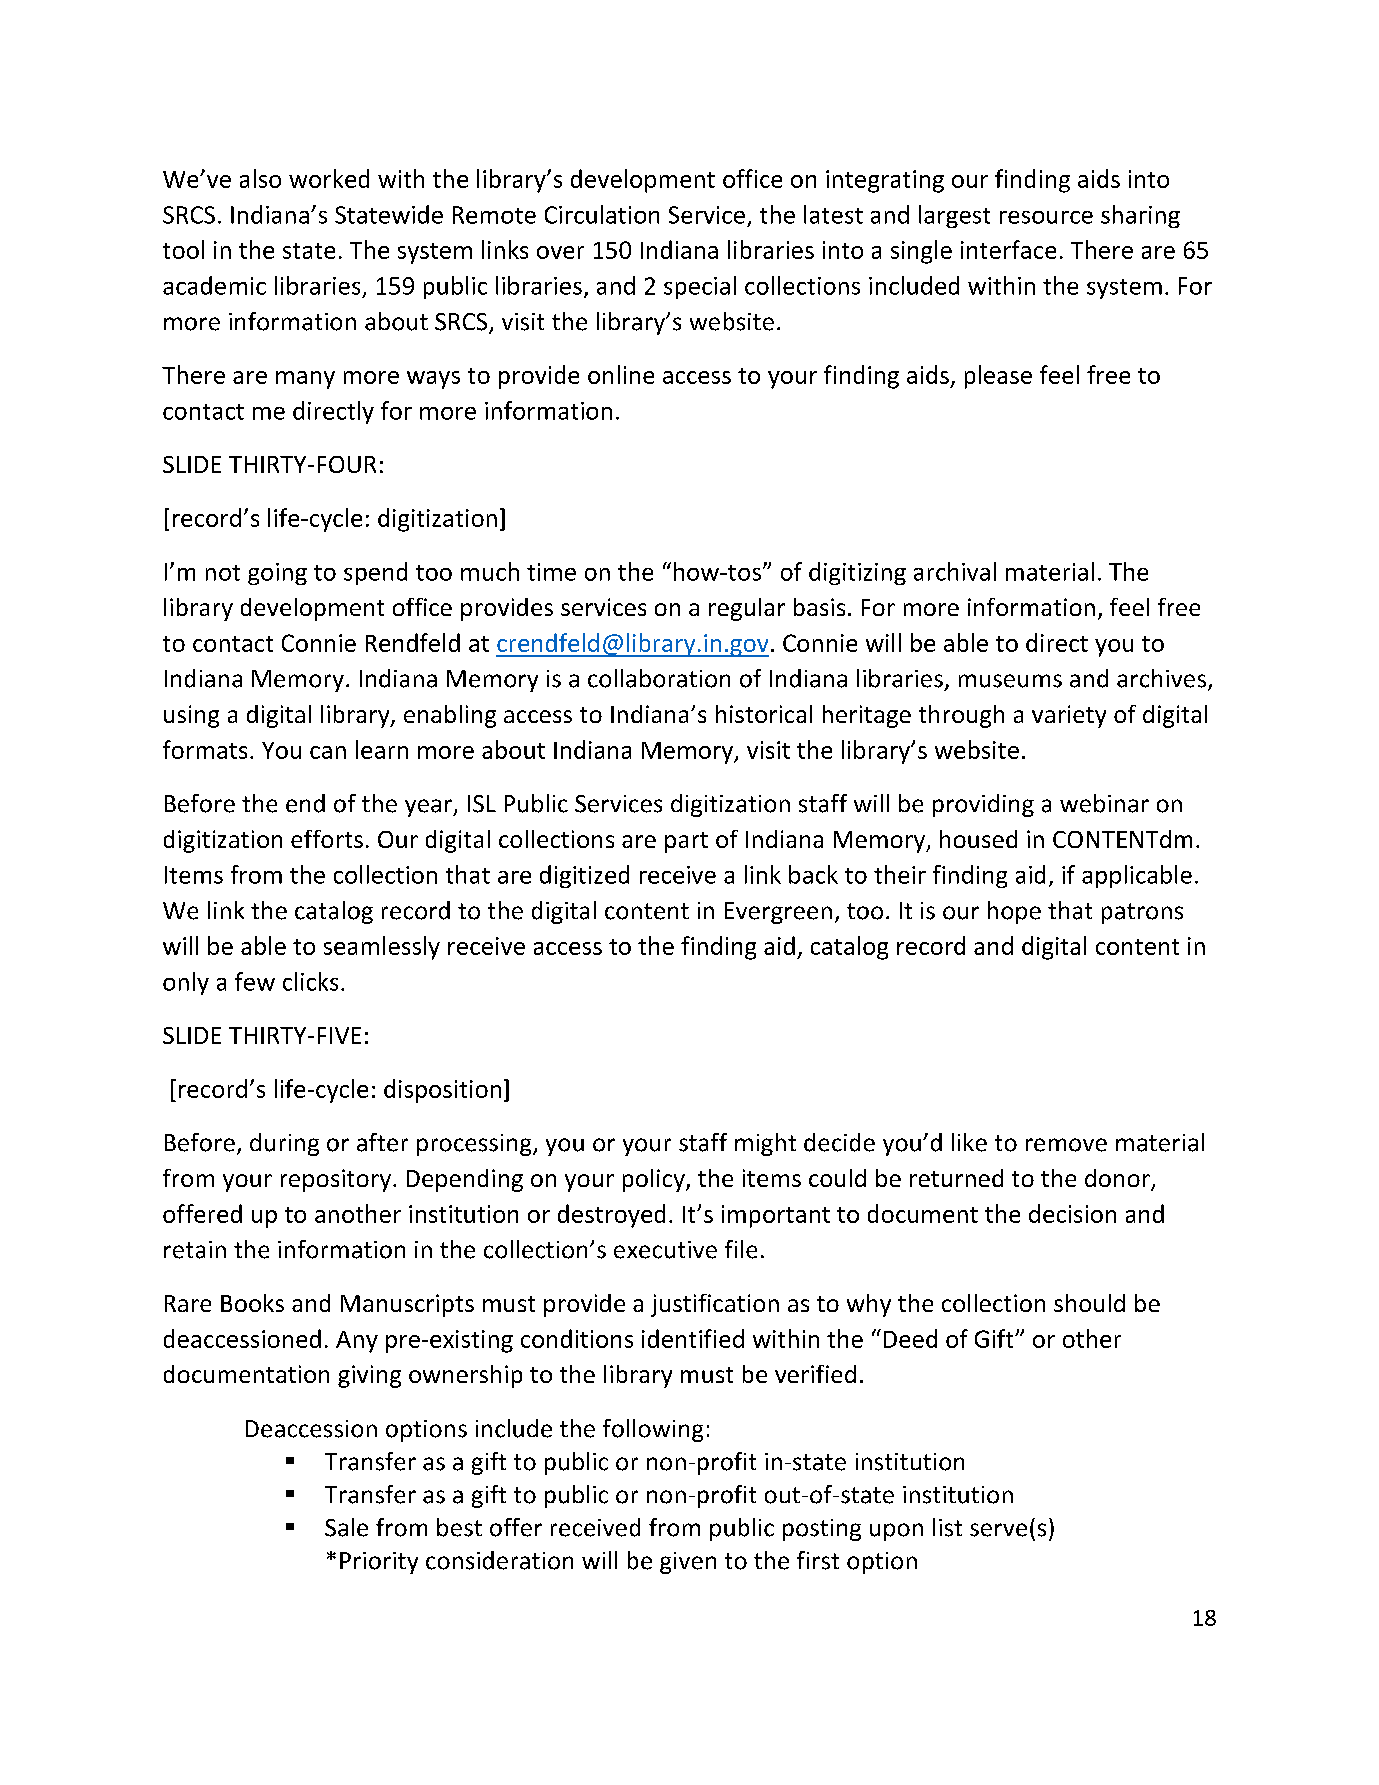  What do you see at coordinates (337, 1180) in the document?
I see `repository` at bounding box center [337, 1180].
